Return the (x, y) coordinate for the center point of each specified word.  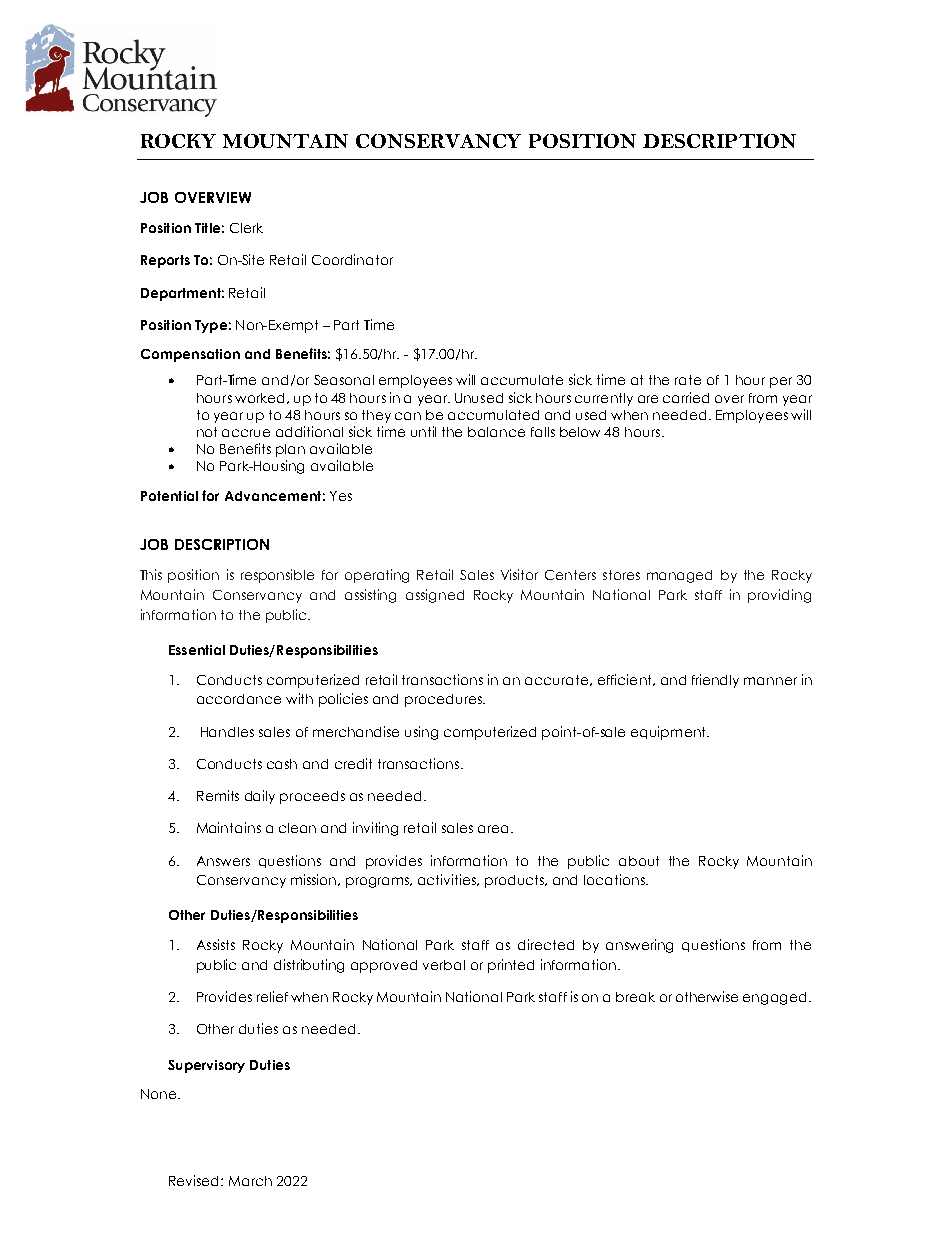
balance (496, 432)
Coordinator (352, 259)
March (250, 1181)
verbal (444, 965)
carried (686, 397)
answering (639, 946)
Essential (197, 650)
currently (604, 399)
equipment (669, 733)
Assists (216, 944)
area (493, 829)
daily (260, 797)
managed (679, 576)
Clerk (246, 228)
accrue (246, 433)
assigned (435, 596)
